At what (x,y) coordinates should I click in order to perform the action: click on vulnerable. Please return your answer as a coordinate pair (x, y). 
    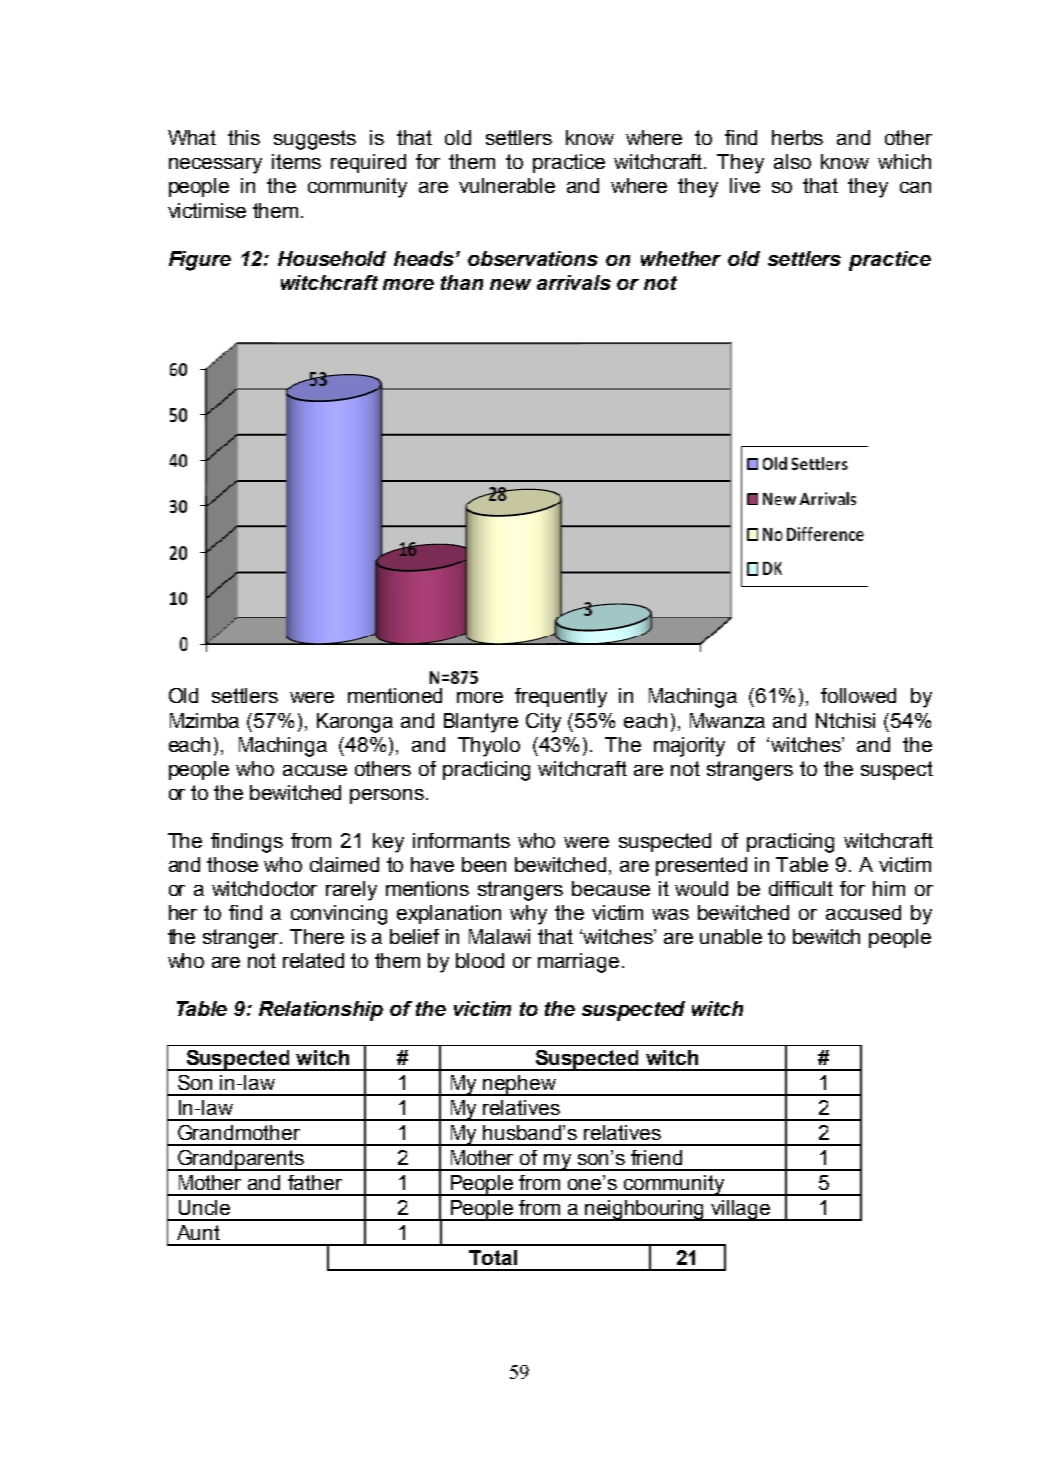
    Looking at the image, I should click on (507, 185).
